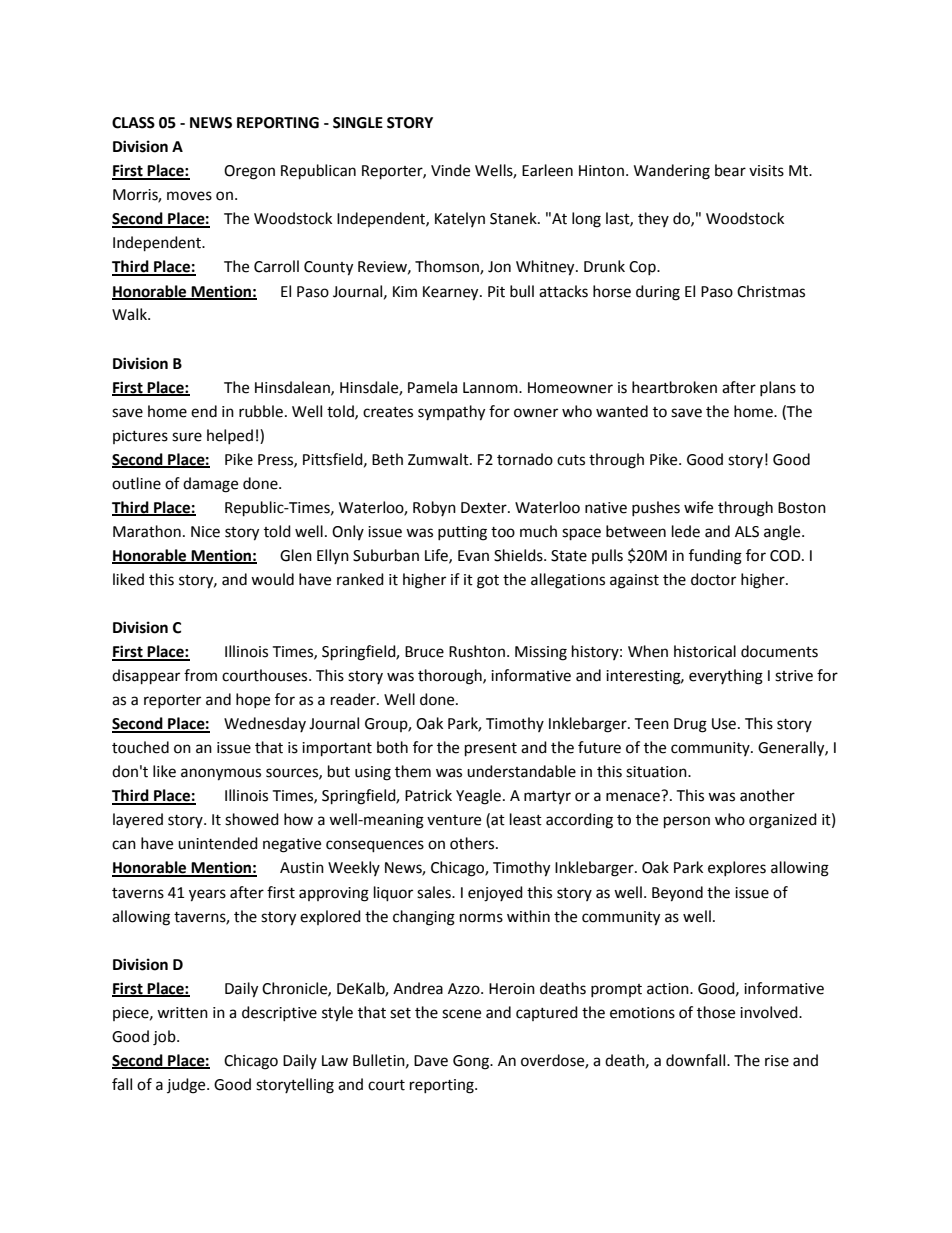  I want to click on Katelyn, so click(460, 219).
